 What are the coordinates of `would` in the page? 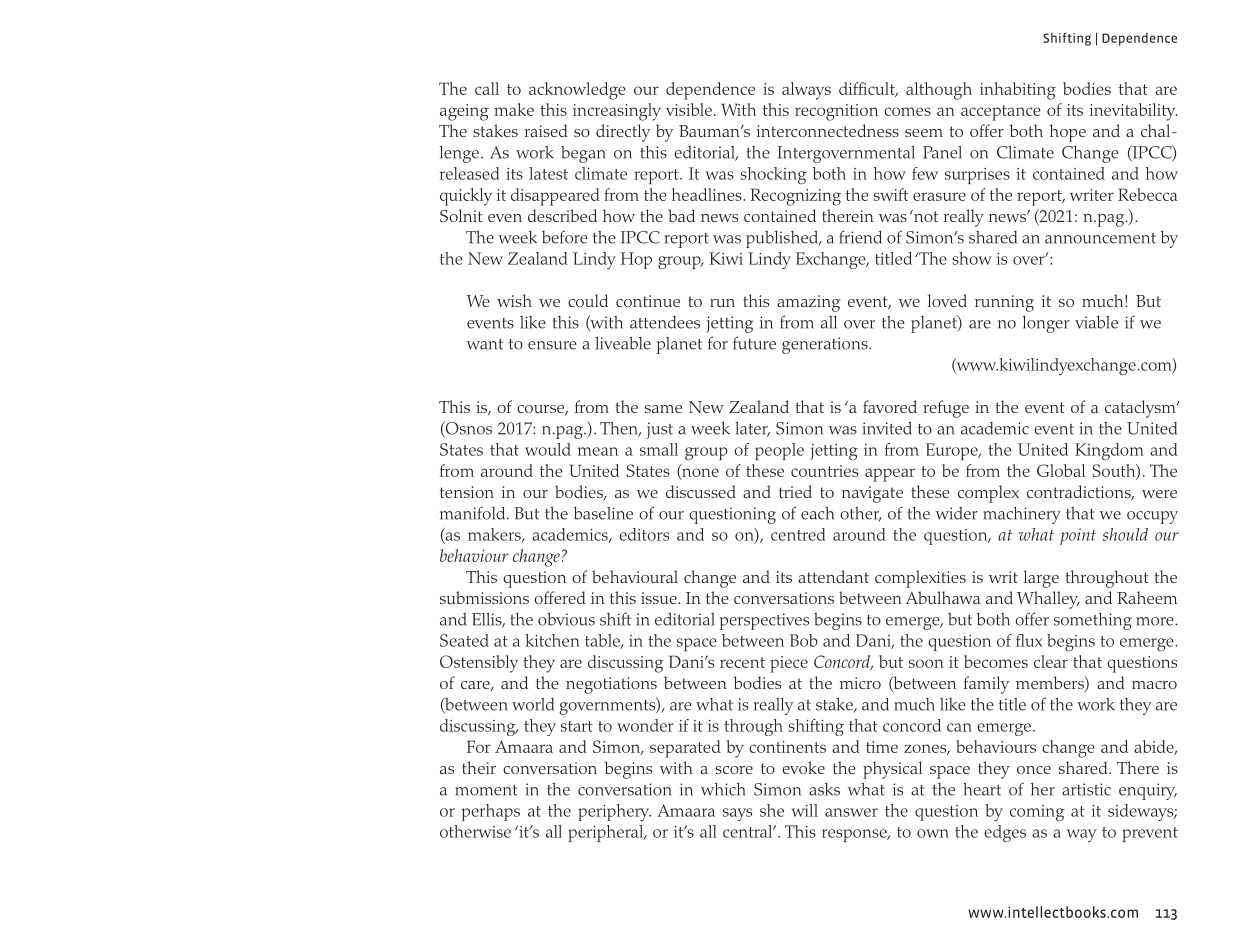 It's located at (548, 449).
